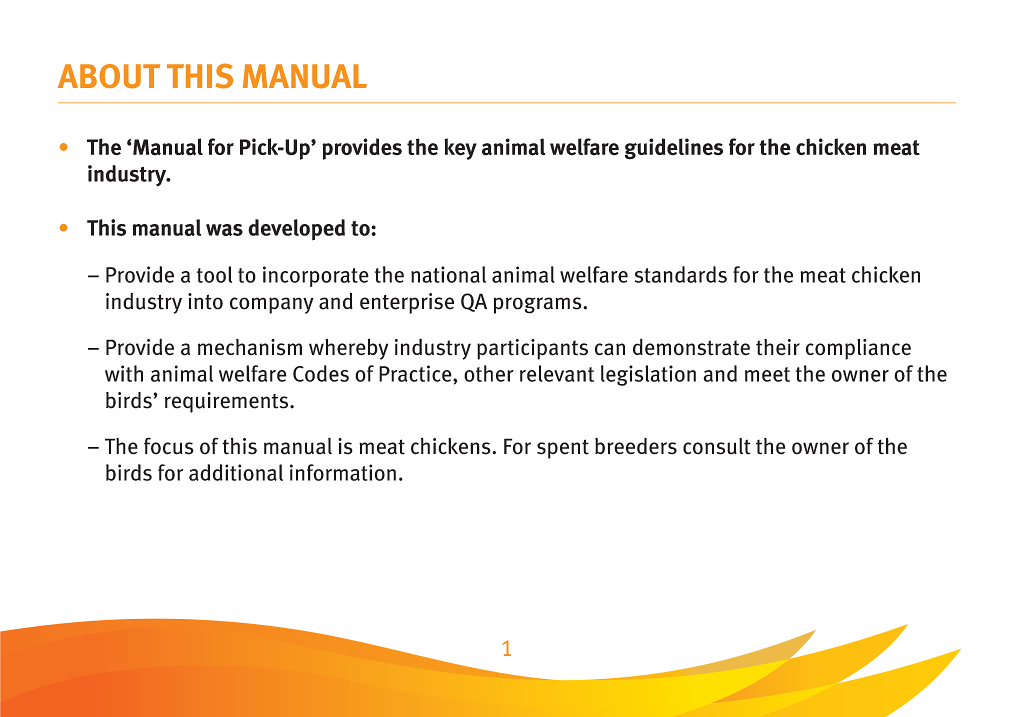 This document has height=717, width=1014. Describe the element at coordinates (681, 274) in the document. I see `standards` at that location.
